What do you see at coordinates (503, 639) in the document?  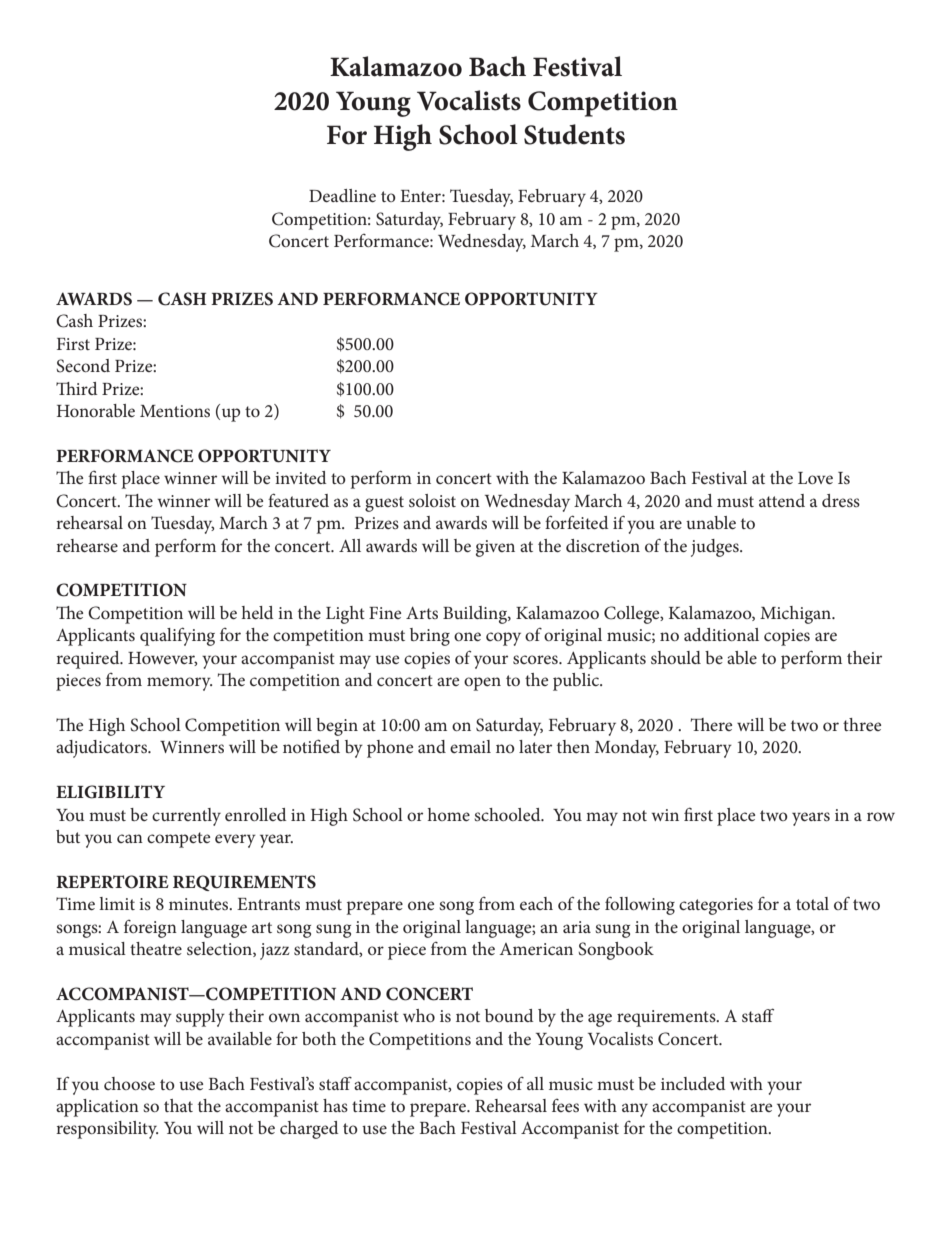 I see `copy` at bounding box center [503, 639].
